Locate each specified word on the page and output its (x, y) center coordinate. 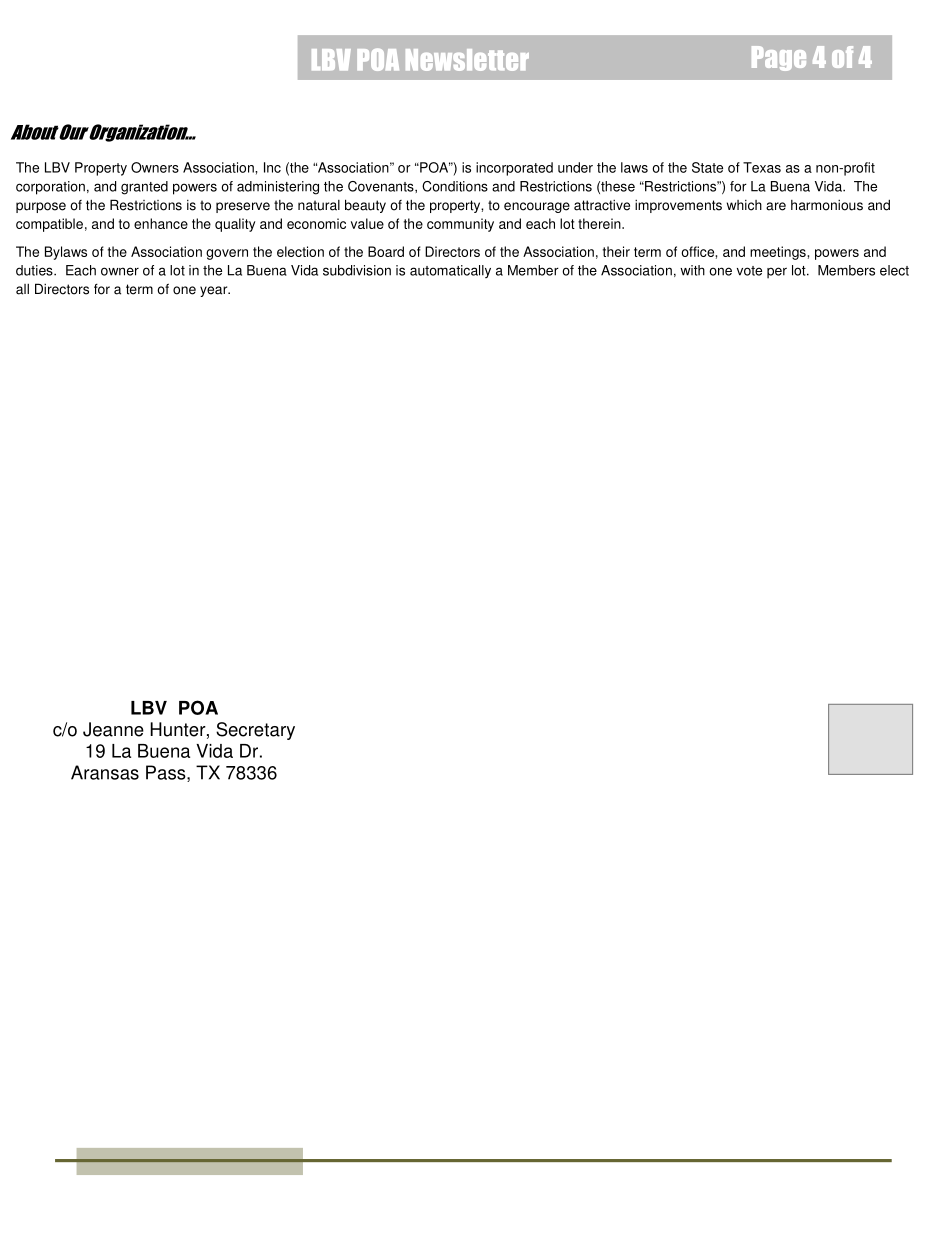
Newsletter (467, 60)
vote (749, 271)
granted (144, 188)
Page (779, 58)
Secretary (255, 731)
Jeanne (113, 729)
